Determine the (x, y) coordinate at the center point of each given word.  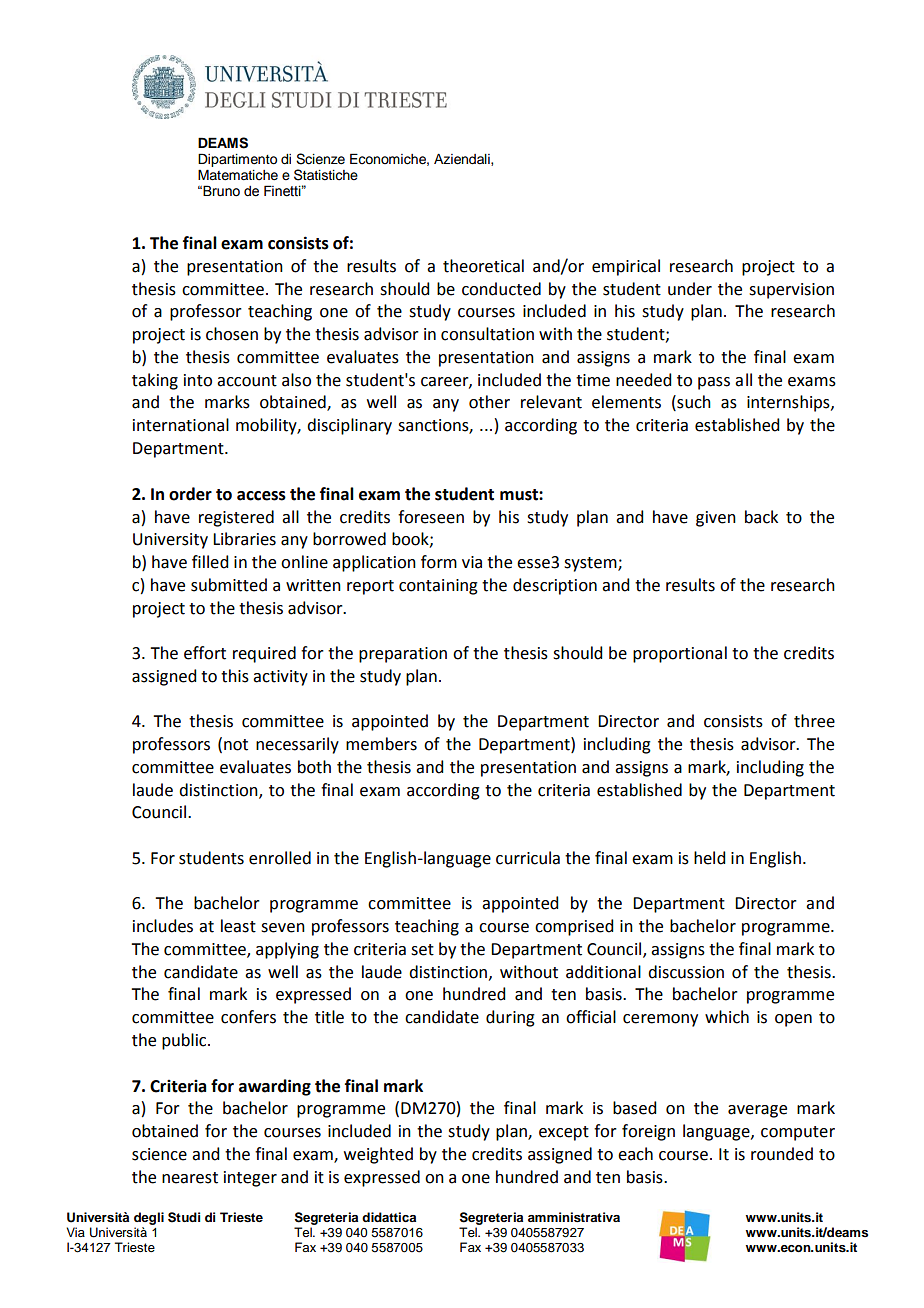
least (238, 926)
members (381, 744)
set (422, 950)
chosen (232, 334)
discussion (686, 972)
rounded (782, 1154)
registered (236, 518)
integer (250, 1179)
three (814, 721)
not (236, 745)
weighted (378, 1155)
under (690, 289)
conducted (501, 289)
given (716, 519)
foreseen (431, 517)
